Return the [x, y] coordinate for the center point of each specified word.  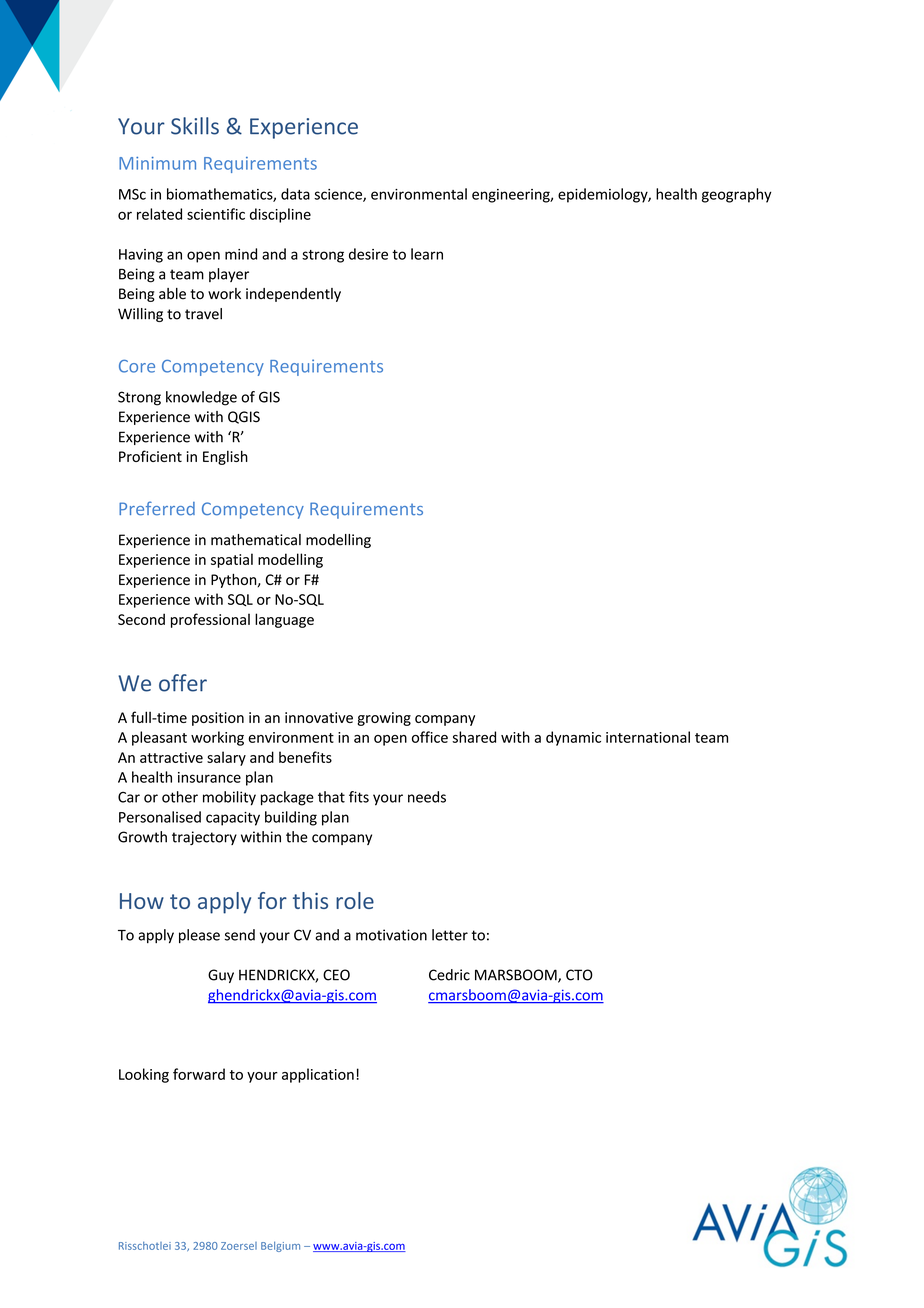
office [430, 737]
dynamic [573, 738]
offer [183, 683]
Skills [195, 126]
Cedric [449, 975]
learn [427, 254]
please [199, 936]
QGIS [244, 417]
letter [450, 935]
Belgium [280, 1246]
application [318, 1075]
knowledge [201, 398]
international [648, 737]
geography [736, 195]
